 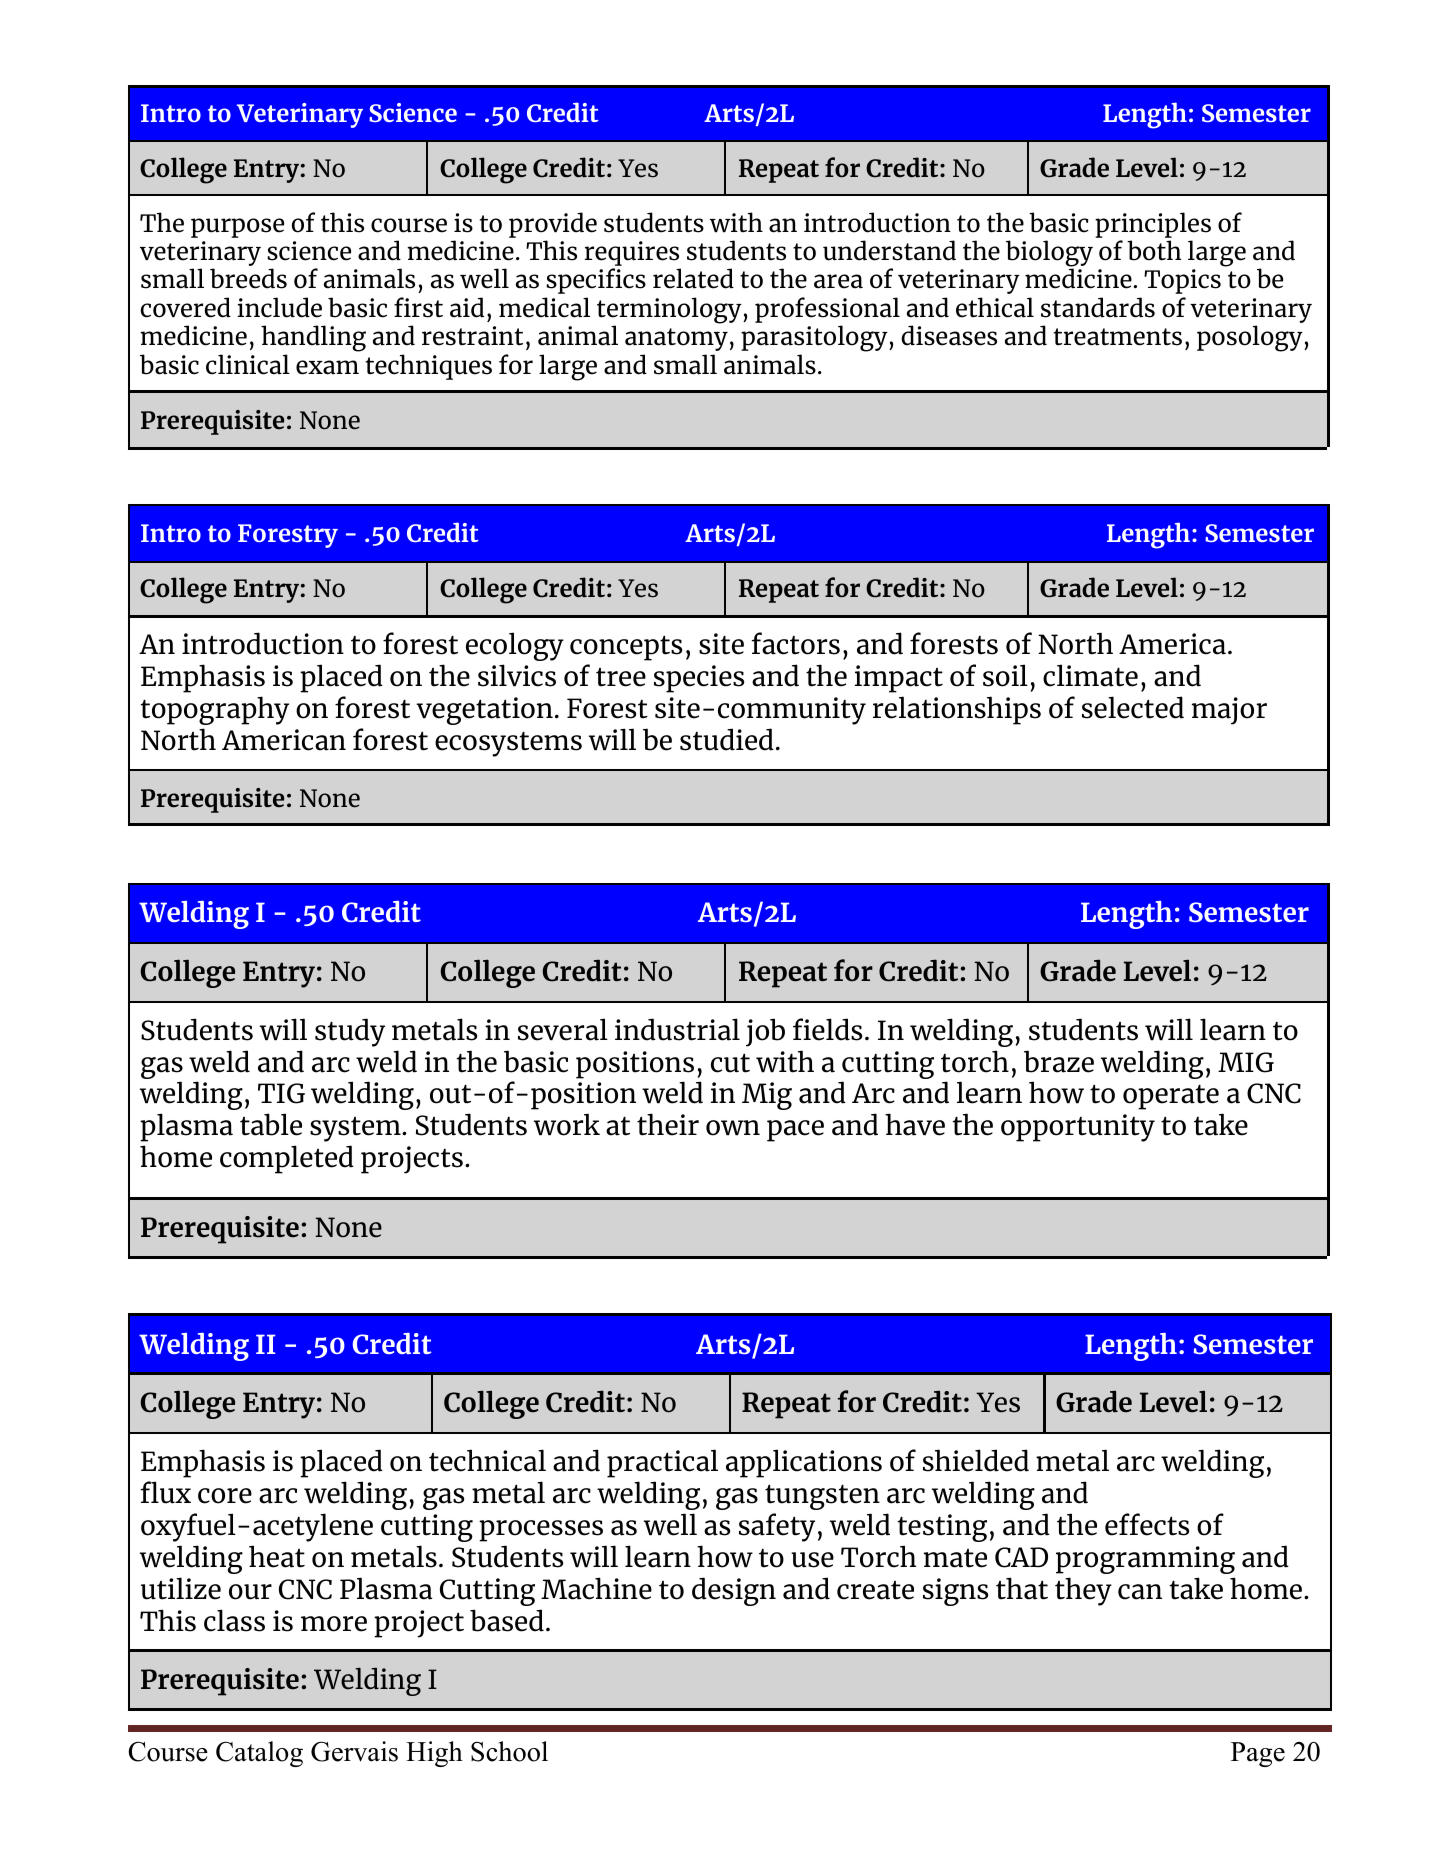 I want to click on Catalog, so click(x=259, y=1754).
